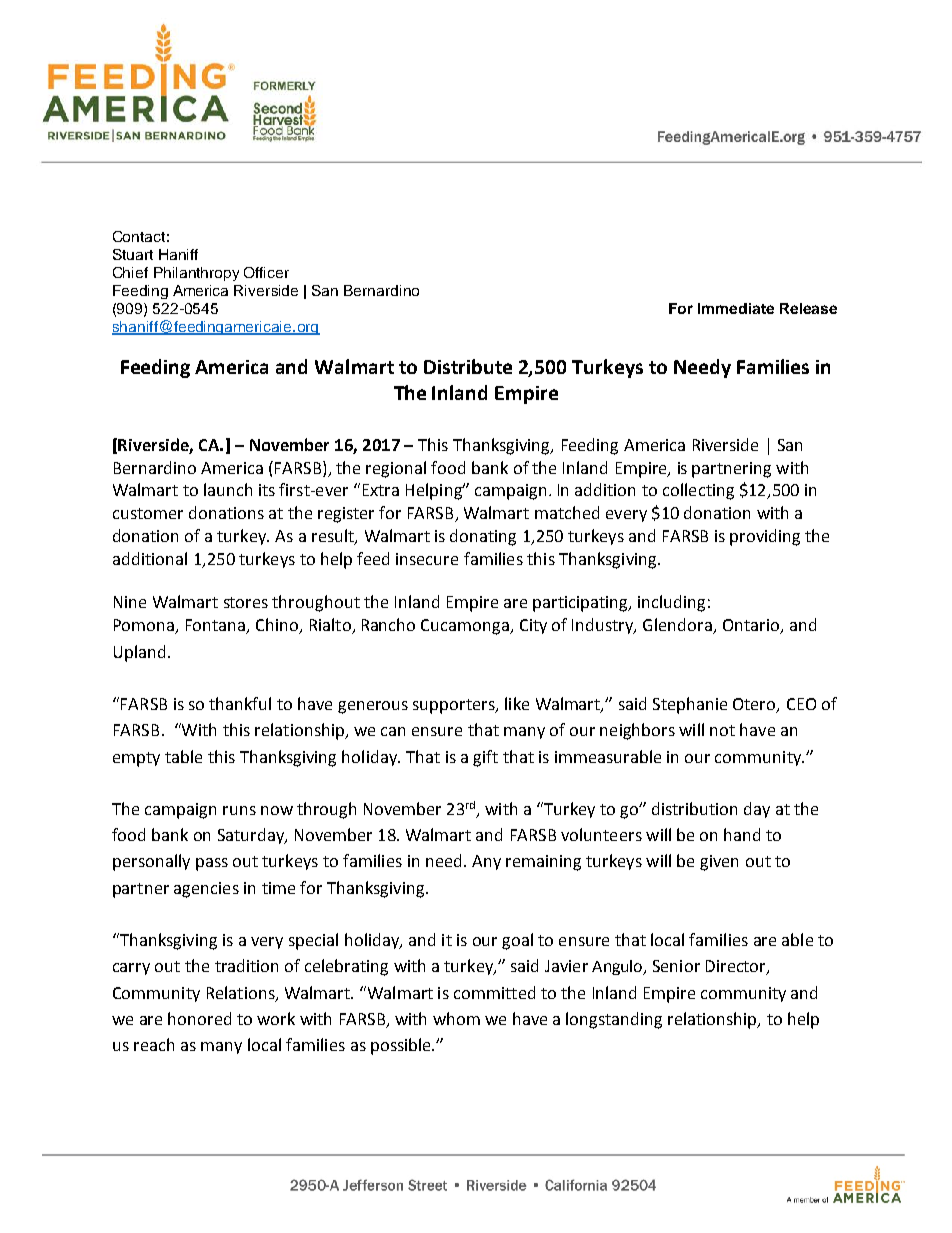  What do you see at coordinates (196, 274) in the image?
I see `Philanthropy` at bounding box center [196, 274].
